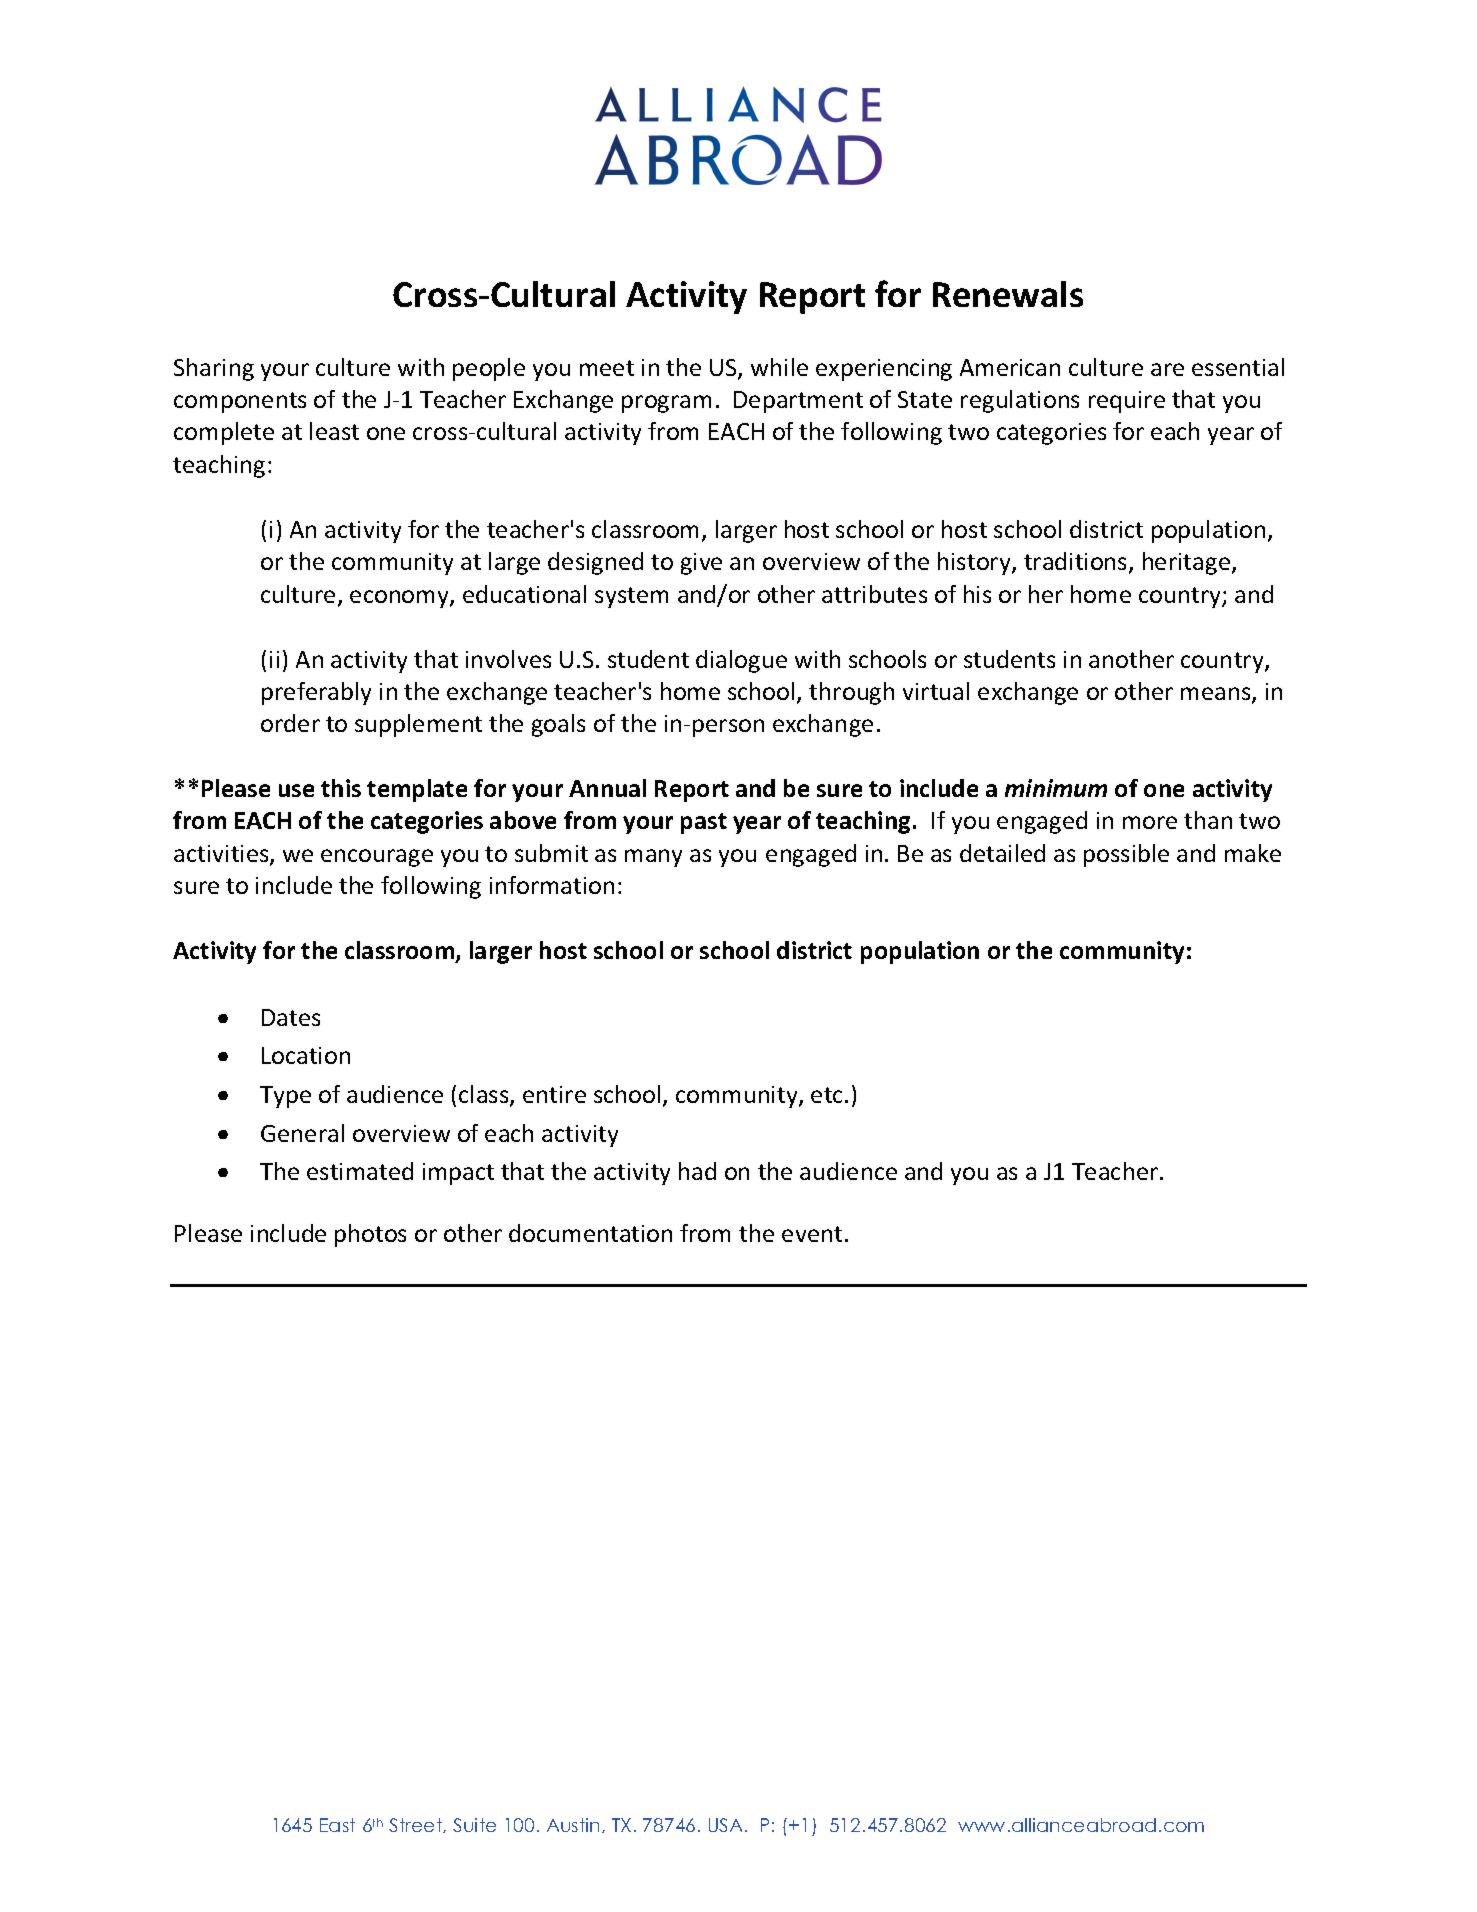 The width and height of the screenshot is (1477, 1912). What do you see at coordinates (828, 1095) in the screenshot?
I see `etc` at bounding box center [828, 1095].
